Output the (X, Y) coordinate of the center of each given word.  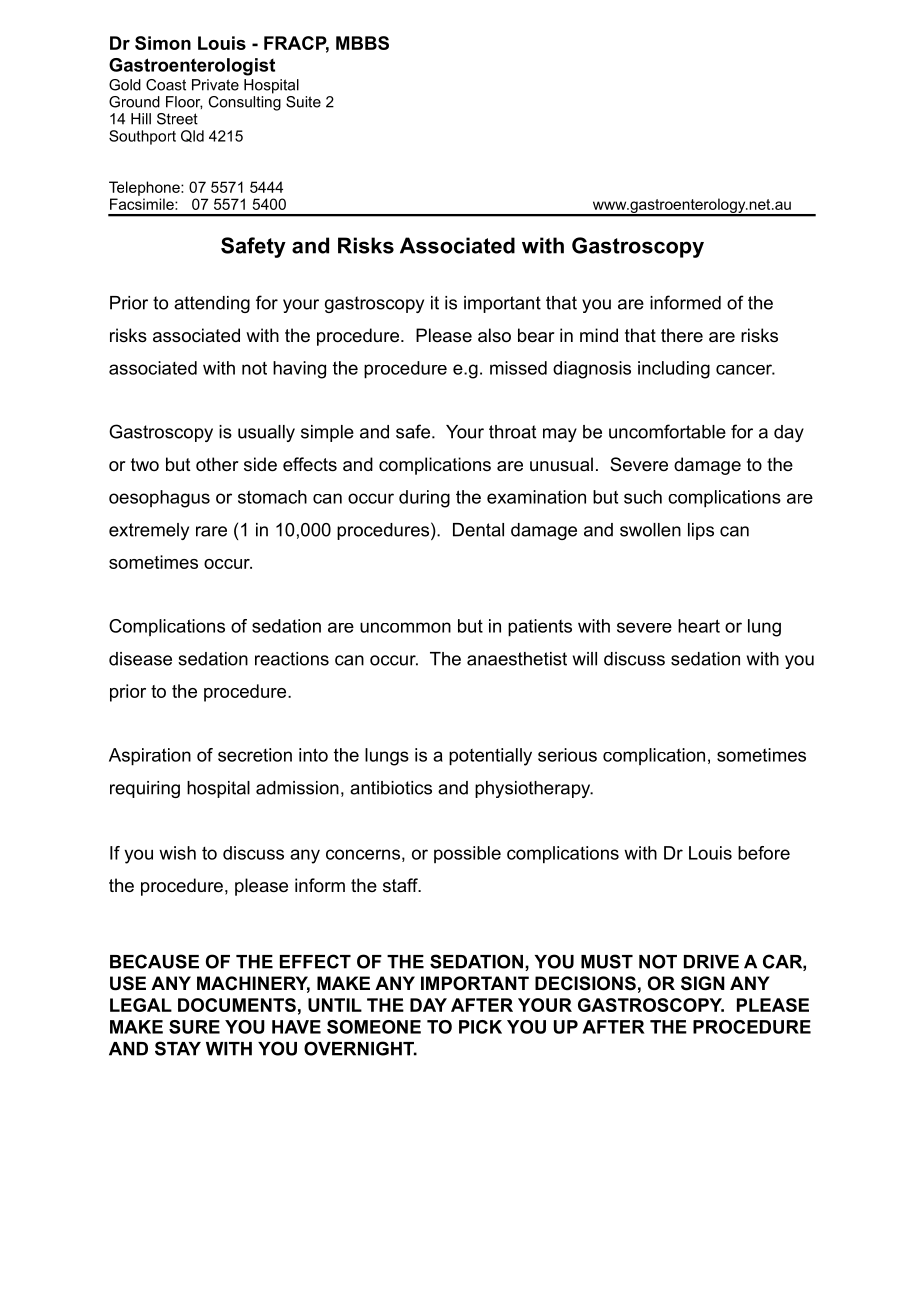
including (674, 370)
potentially (490, 757)
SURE (194, 1027)
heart (699, 626)
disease (140, 659)
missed (518, 368)
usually (266, 433)
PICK (480, 1027)
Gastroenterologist (192, 67)
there (682, 335)
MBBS (362, 43)
